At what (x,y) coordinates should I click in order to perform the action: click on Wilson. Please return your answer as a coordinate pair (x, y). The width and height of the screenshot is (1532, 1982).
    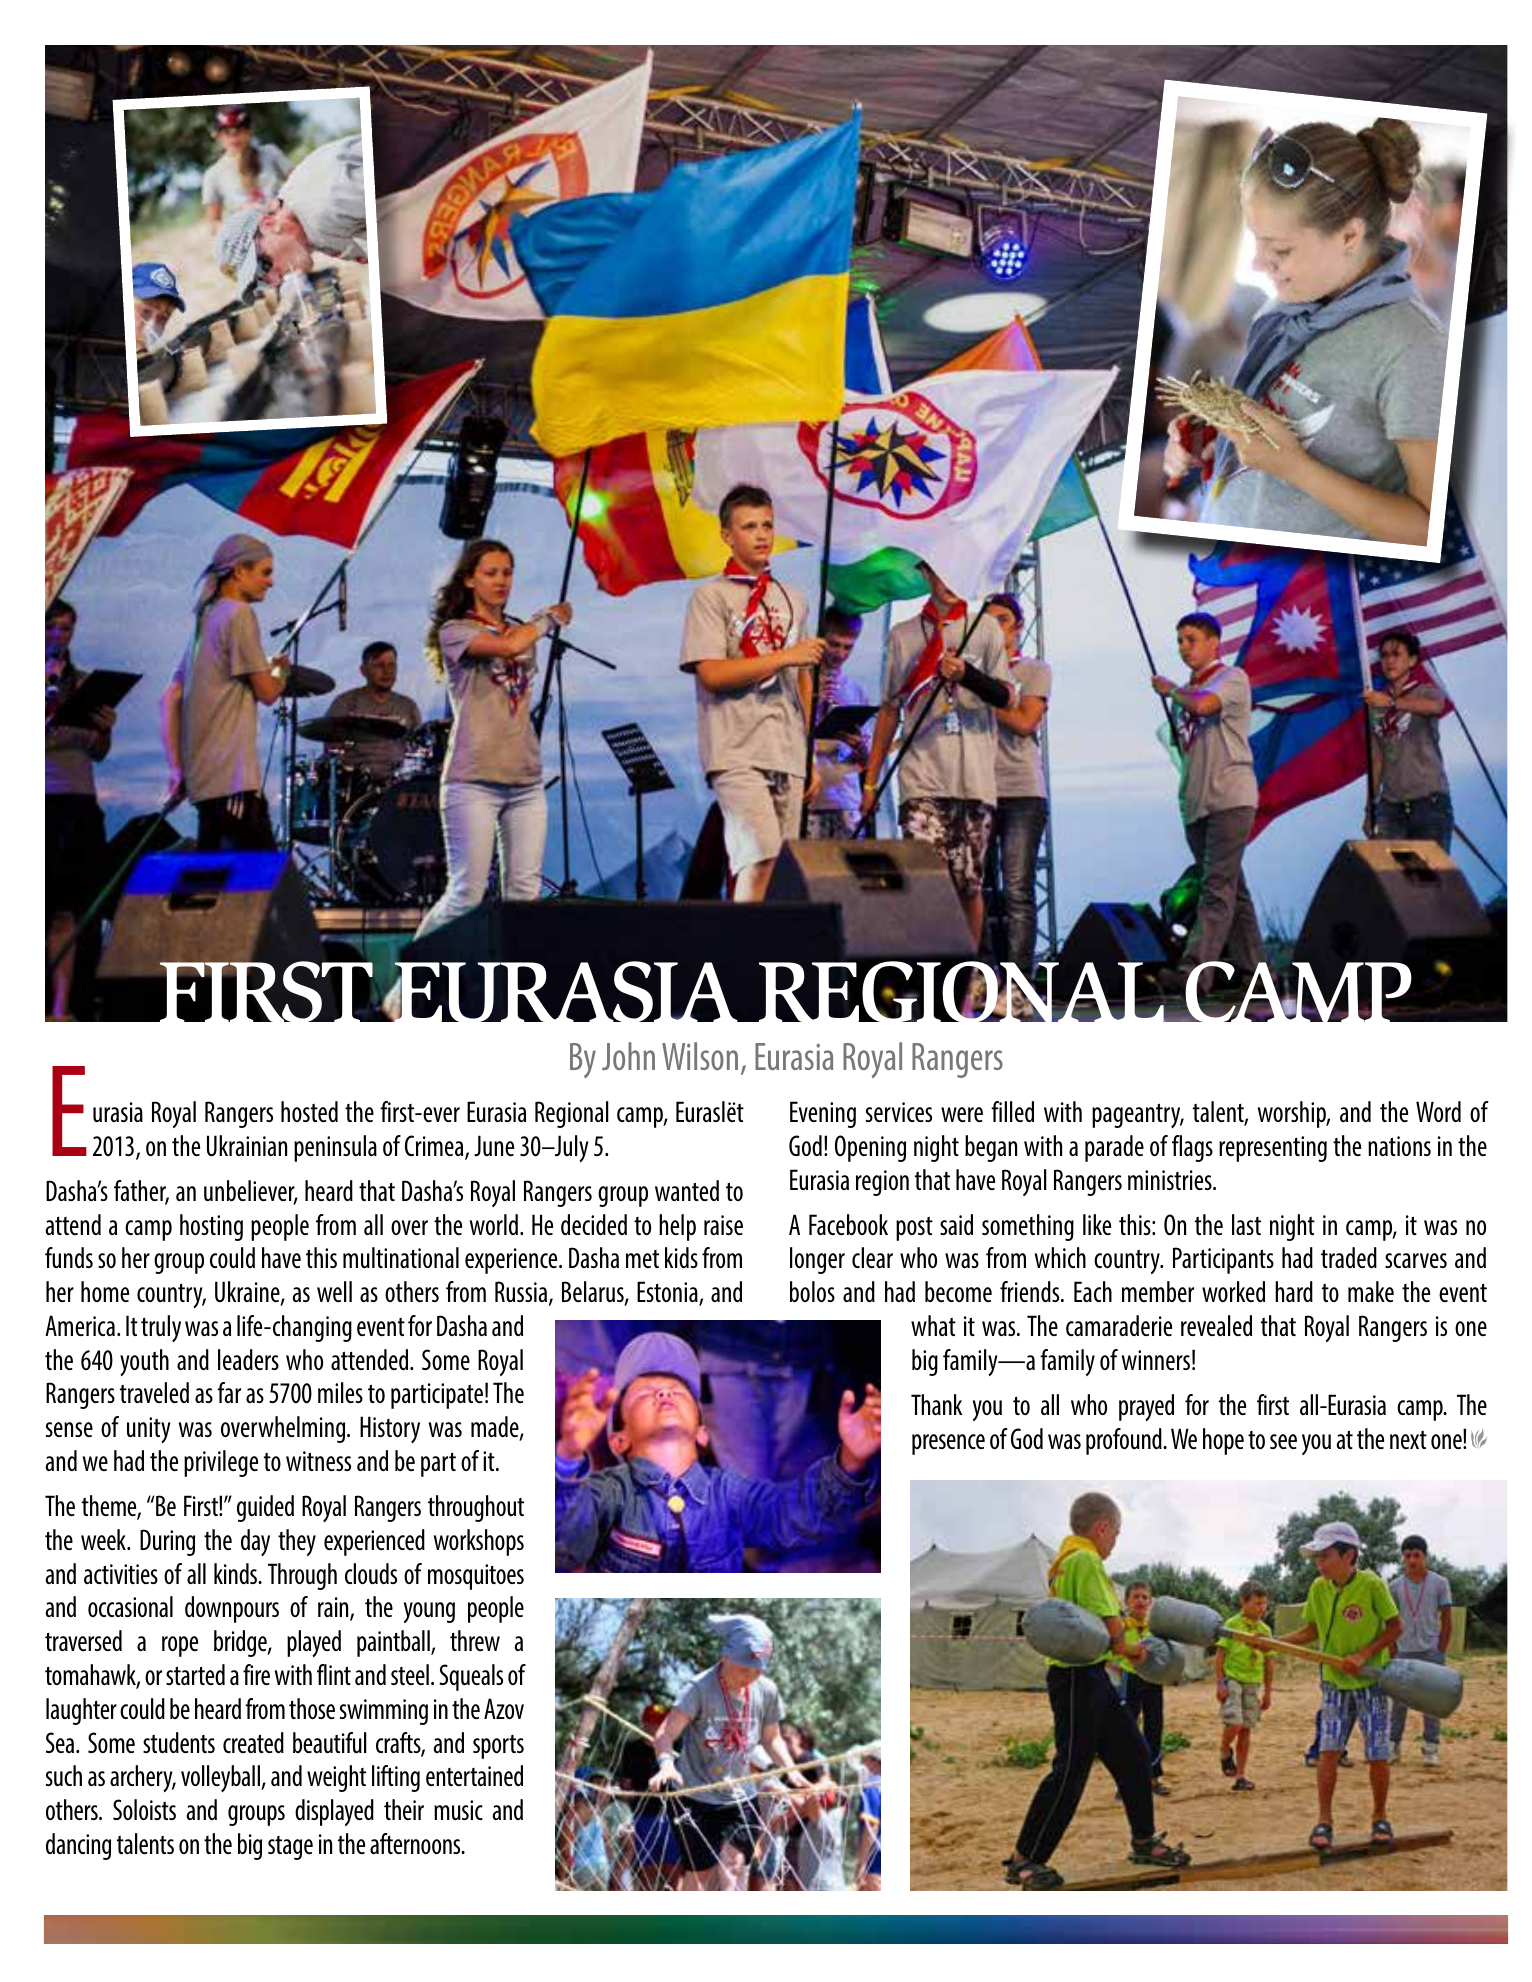
    Looking at the image, I should click on (700, 1056).
